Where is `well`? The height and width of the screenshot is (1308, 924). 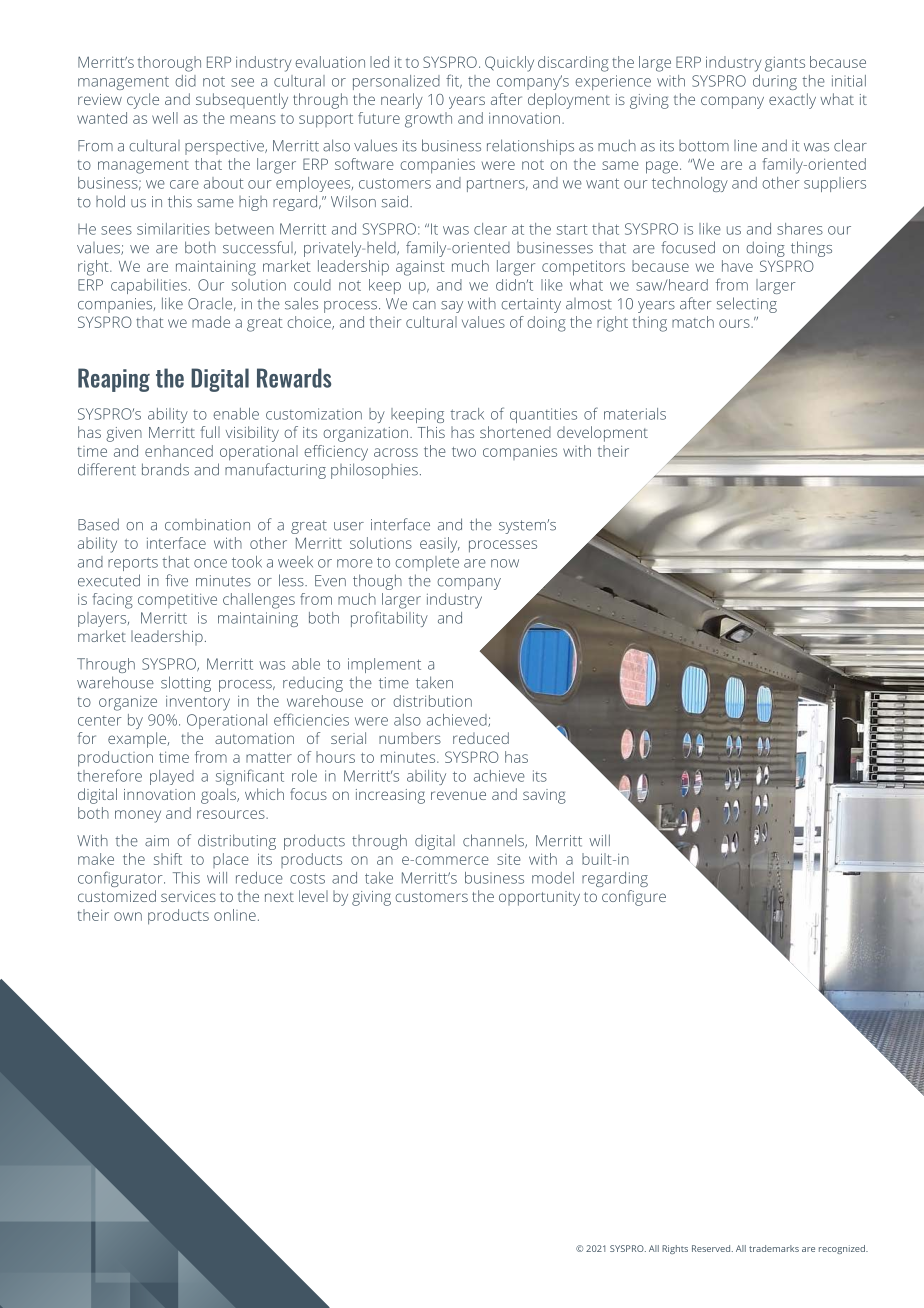 well is located at coordinates (165, 118).
